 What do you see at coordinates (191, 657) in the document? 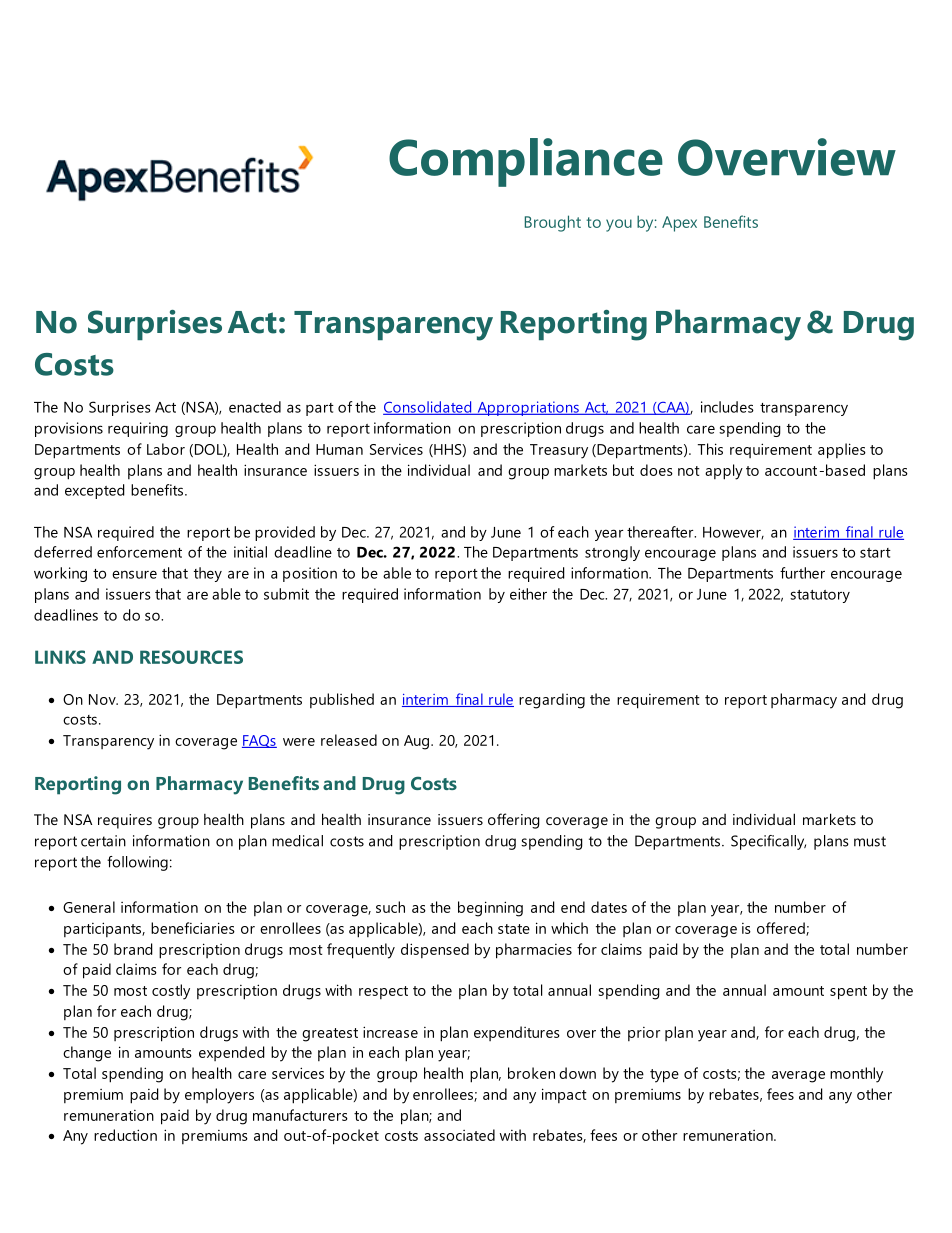
I see `RESOURCES` at bounding box center [191, 657].
